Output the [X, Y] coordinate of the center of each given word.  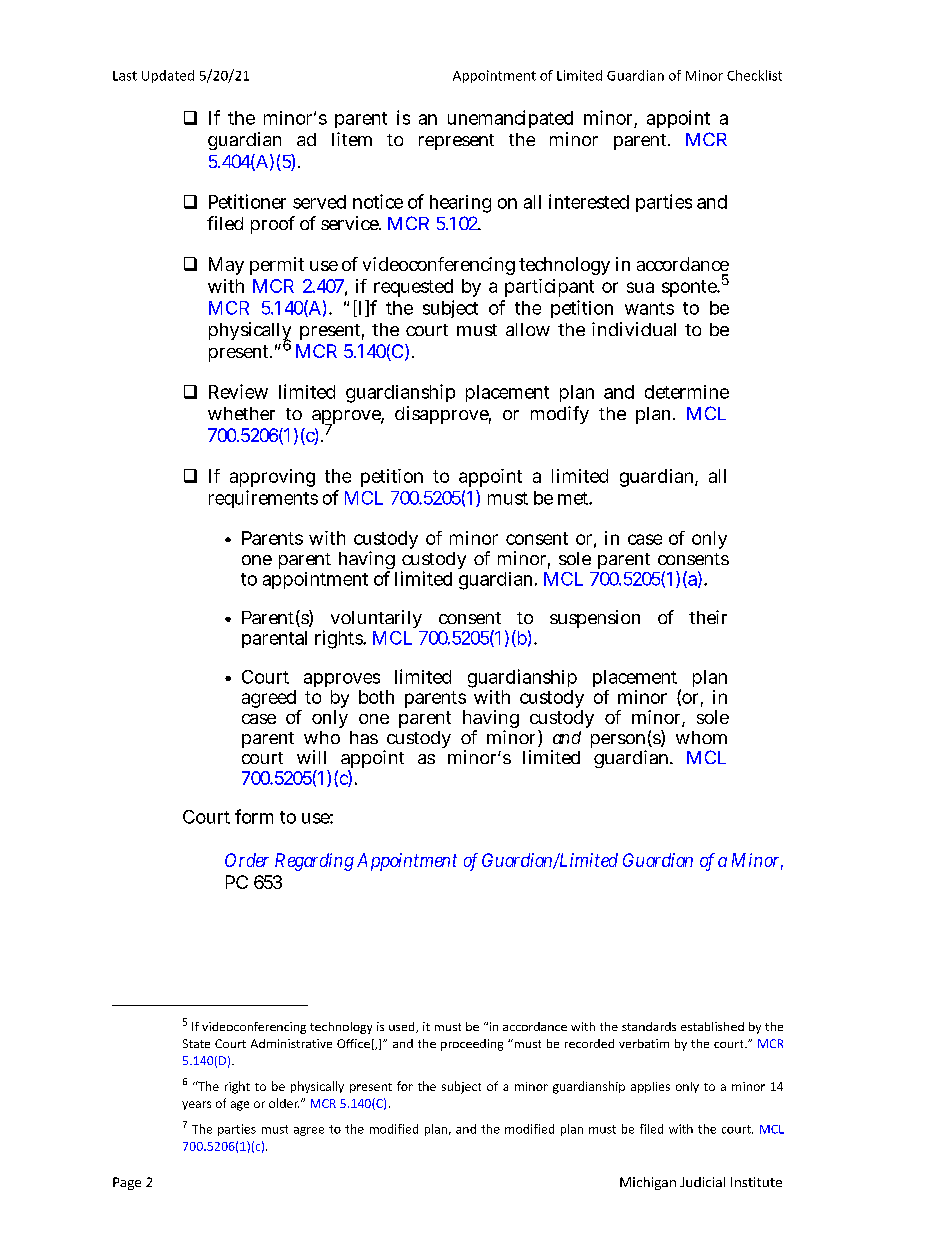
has [364, 737]
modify [560, 415]
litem [352, 139]
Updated [168, 76]
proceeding [472, 1045]
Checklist [754, 75]
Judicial [702, 1182]
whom [701, 737]
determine [687, 392]
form [254, 816]
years [196, 1105]
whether [241, 413]
